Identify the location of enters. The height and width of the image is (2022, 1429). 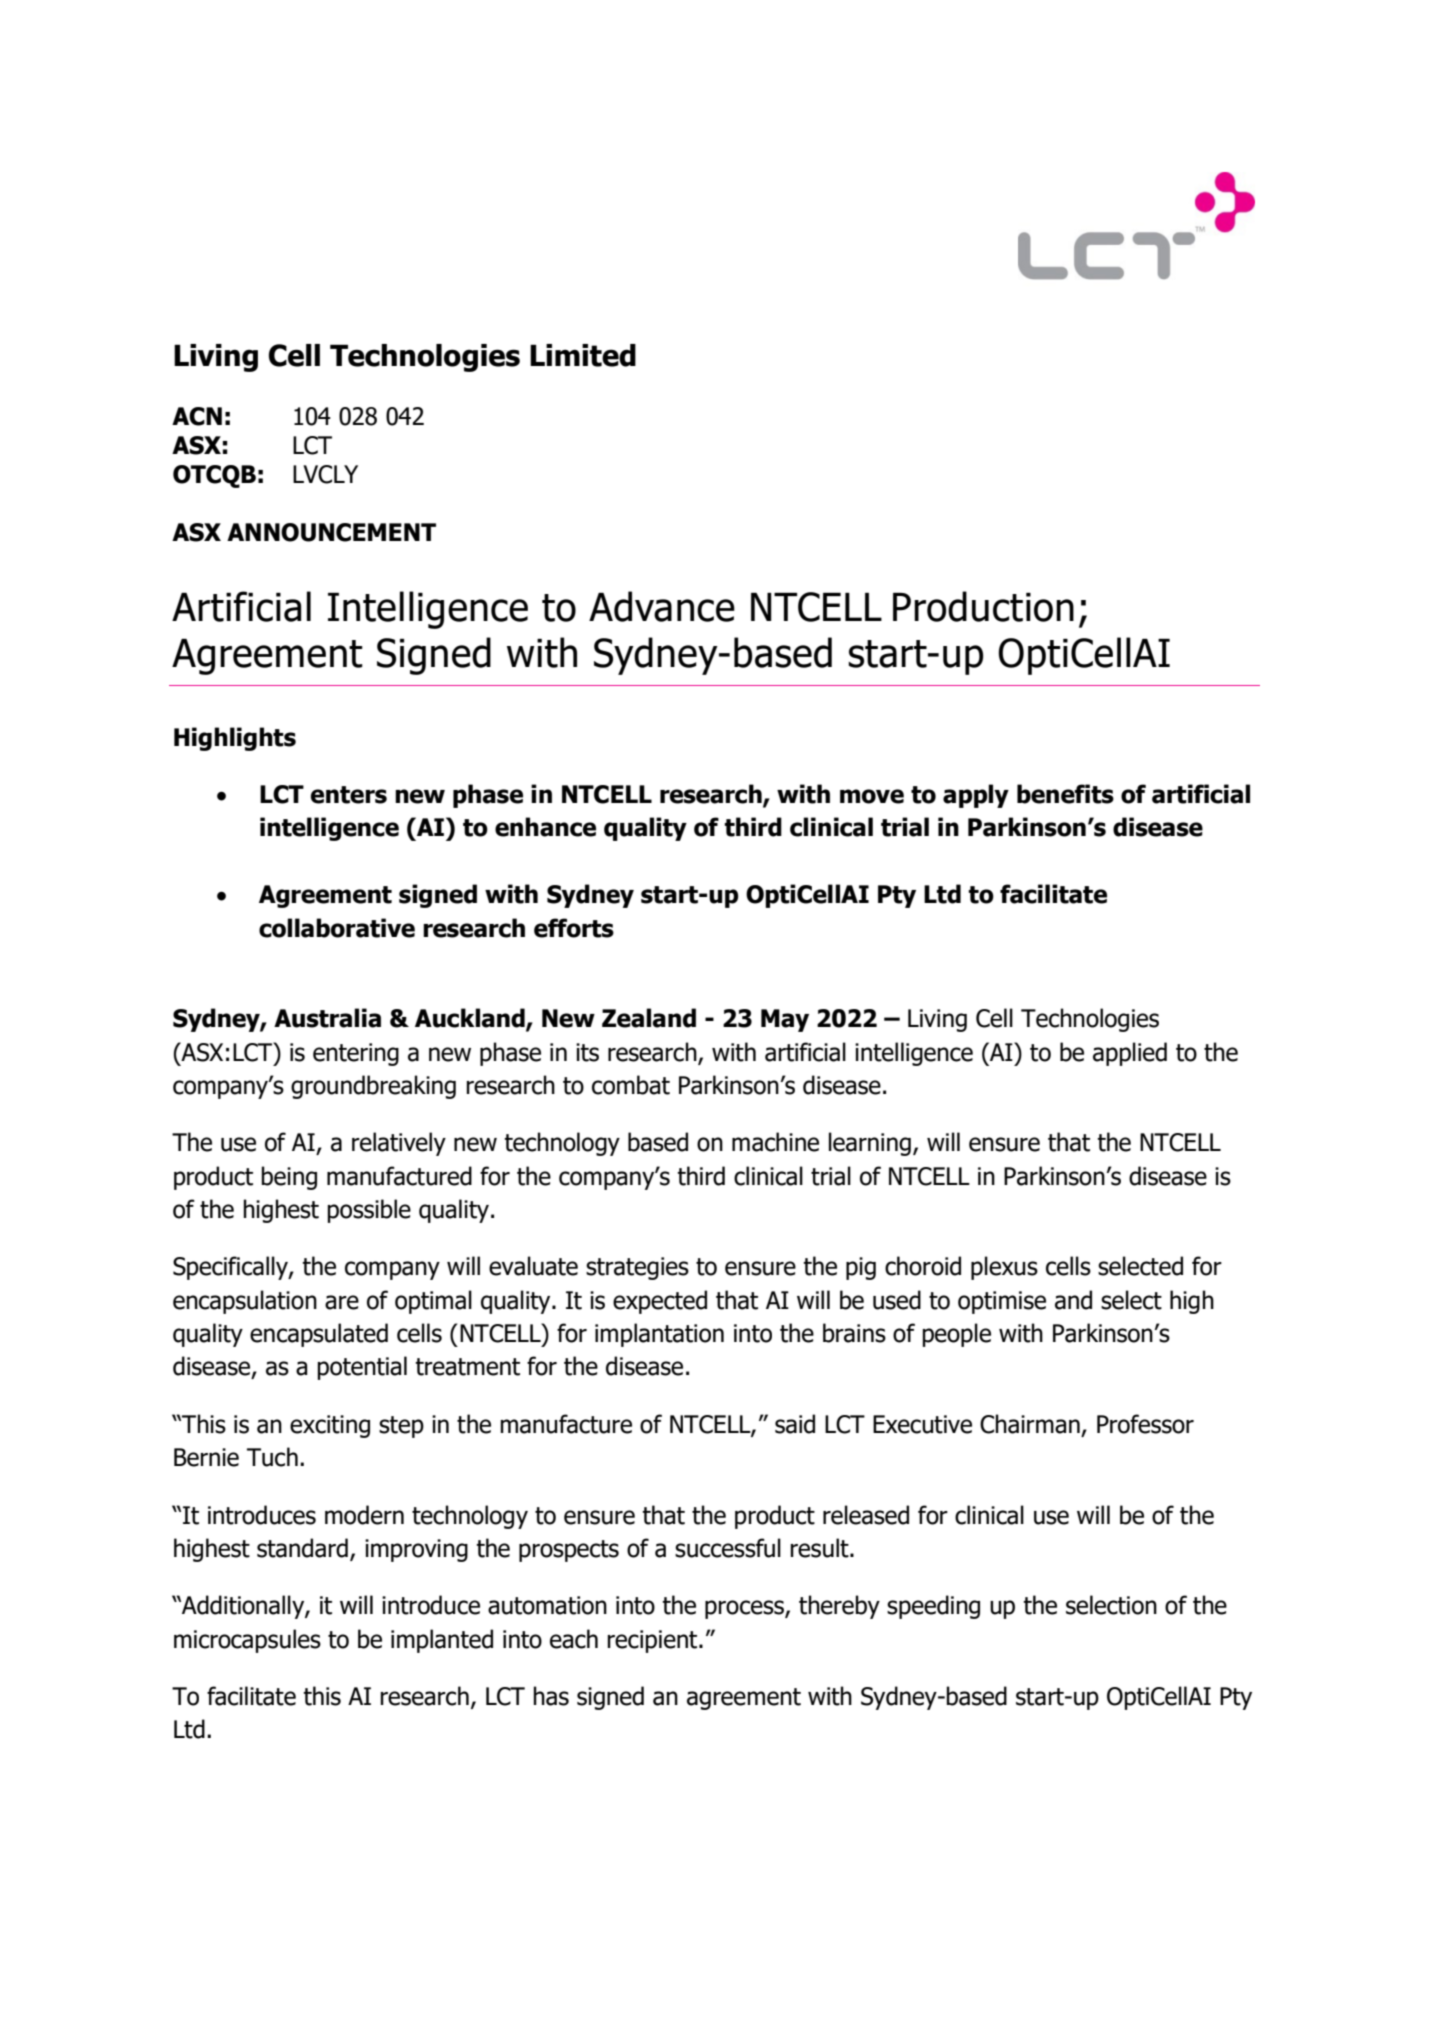
(349, 795).
